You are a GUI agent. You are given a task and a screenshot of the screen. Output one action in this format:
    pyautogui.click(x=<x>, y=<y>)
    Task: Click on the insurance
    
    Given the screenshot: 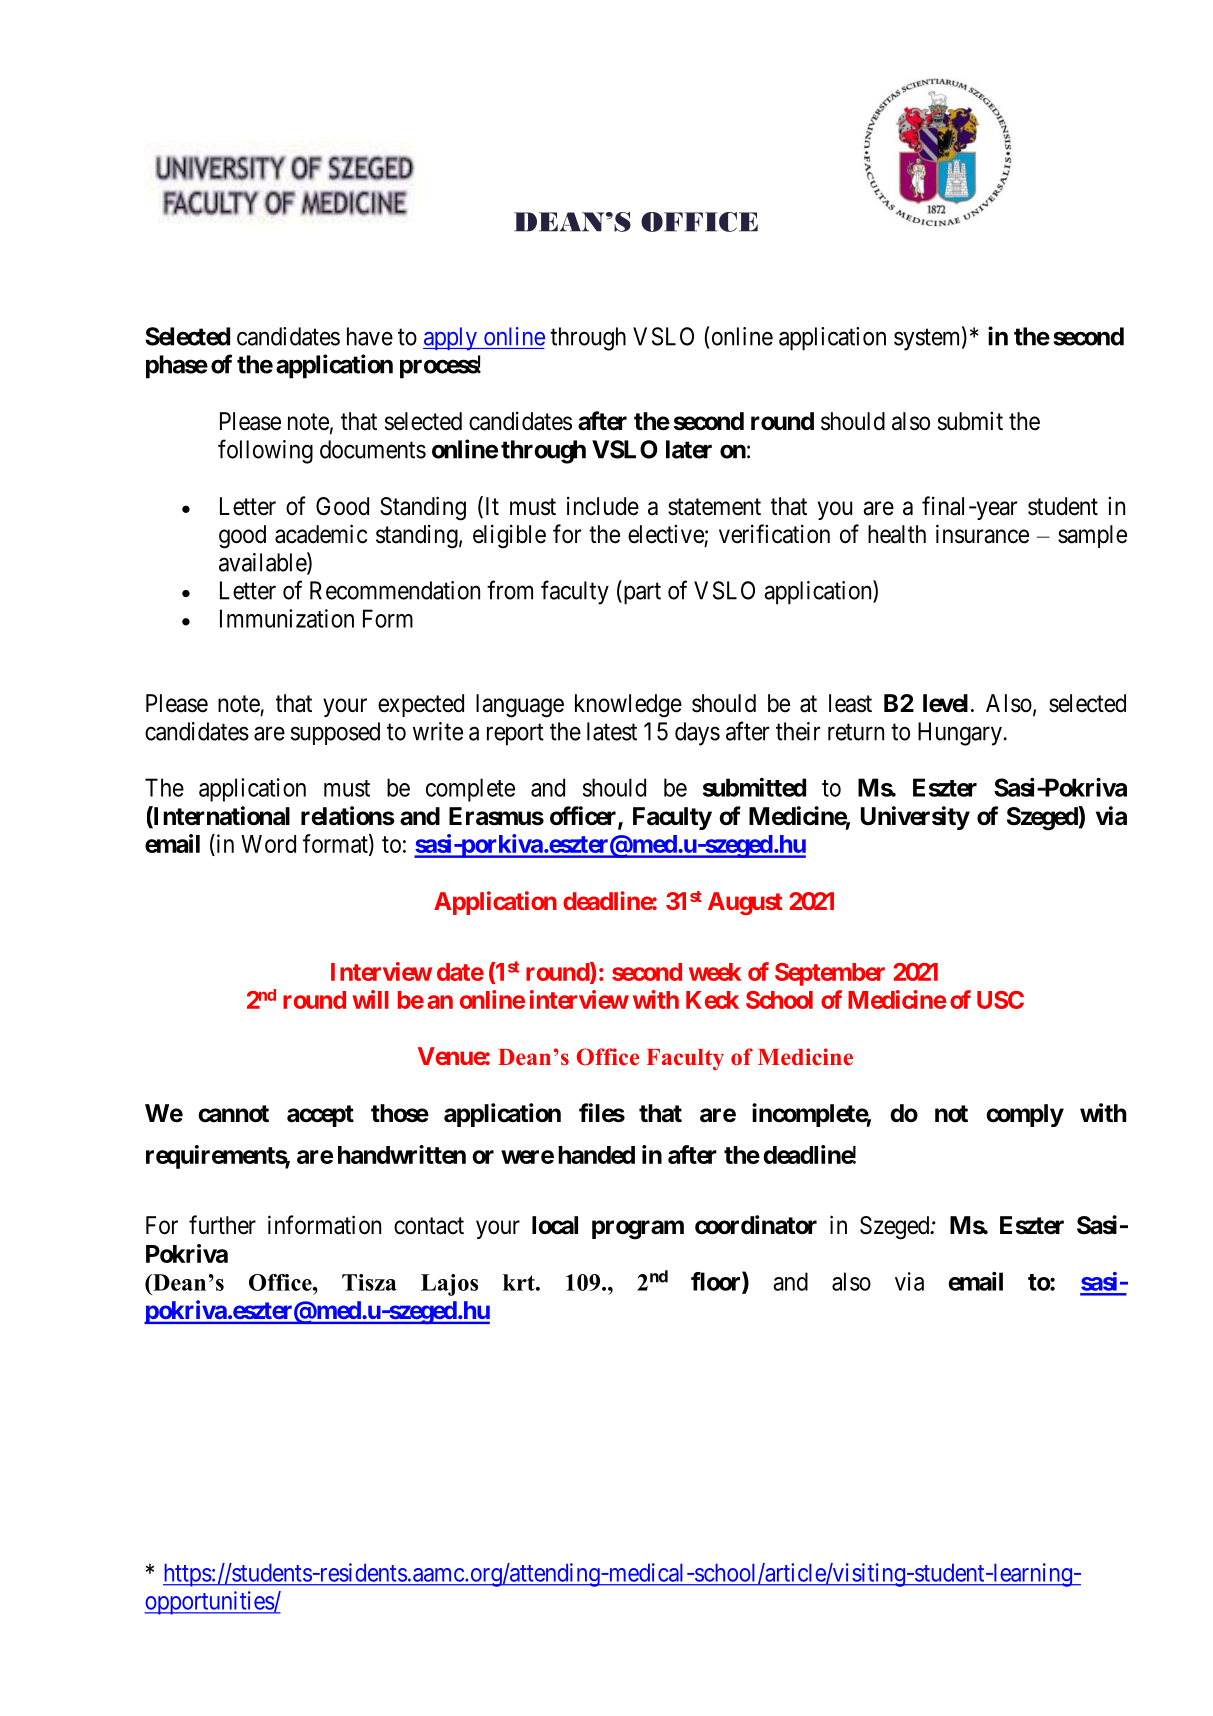 What is the action you would take?
    pyautogui.click(x=982, y=534)
